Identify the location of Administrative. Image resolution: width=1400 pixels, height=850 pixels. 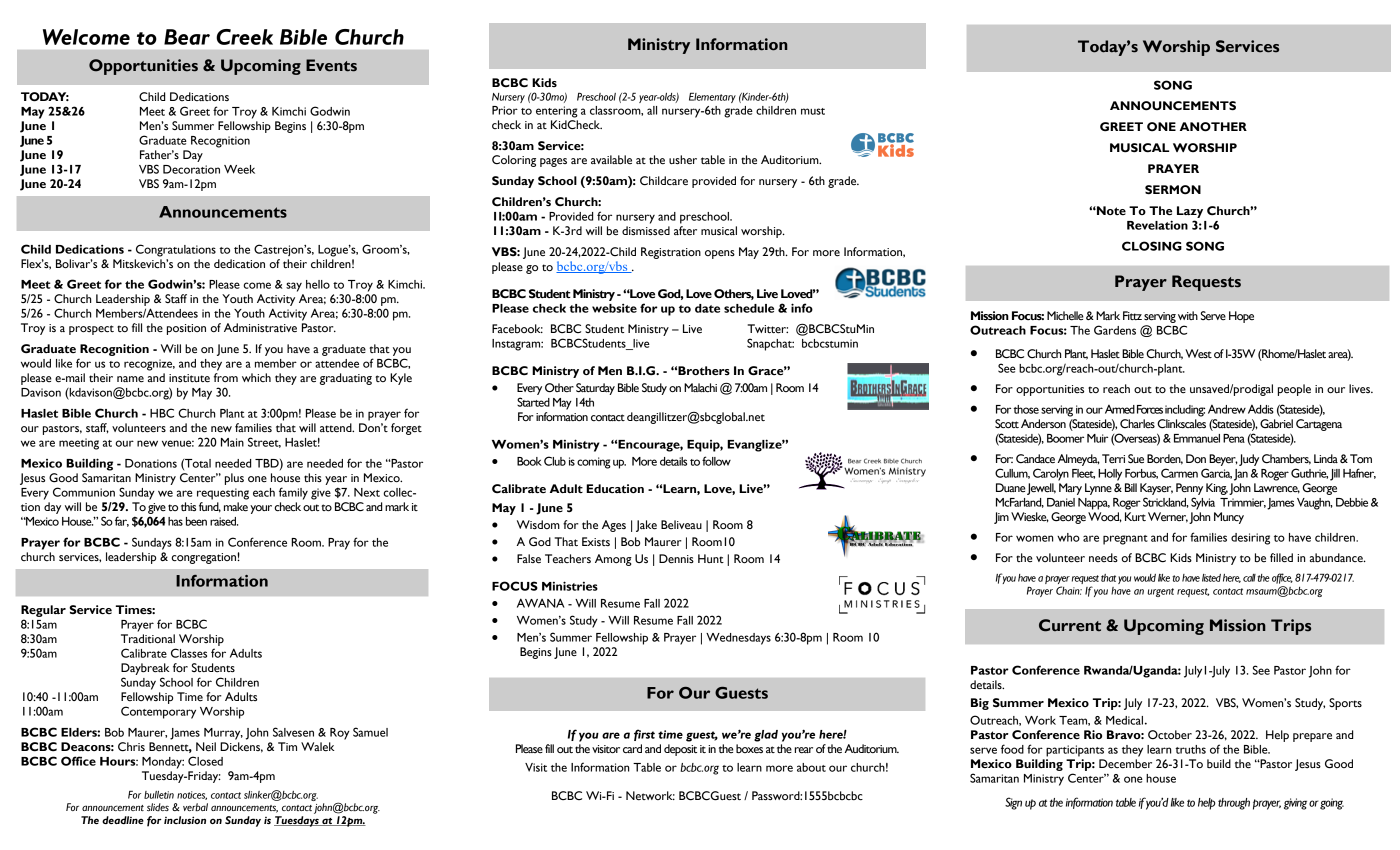
(260, 328).
